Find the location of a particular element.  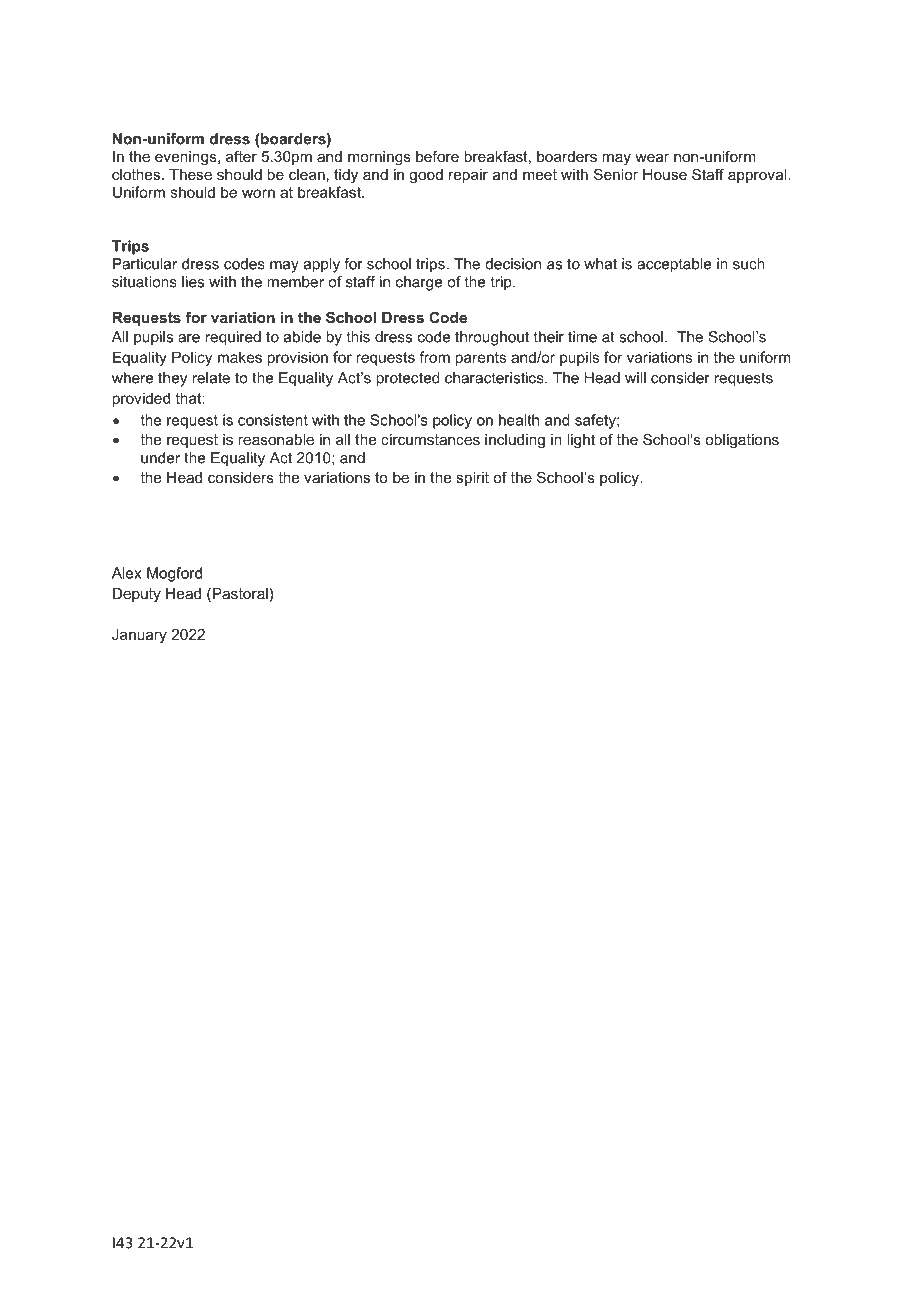

lies is located at coordinates (193, 282).
